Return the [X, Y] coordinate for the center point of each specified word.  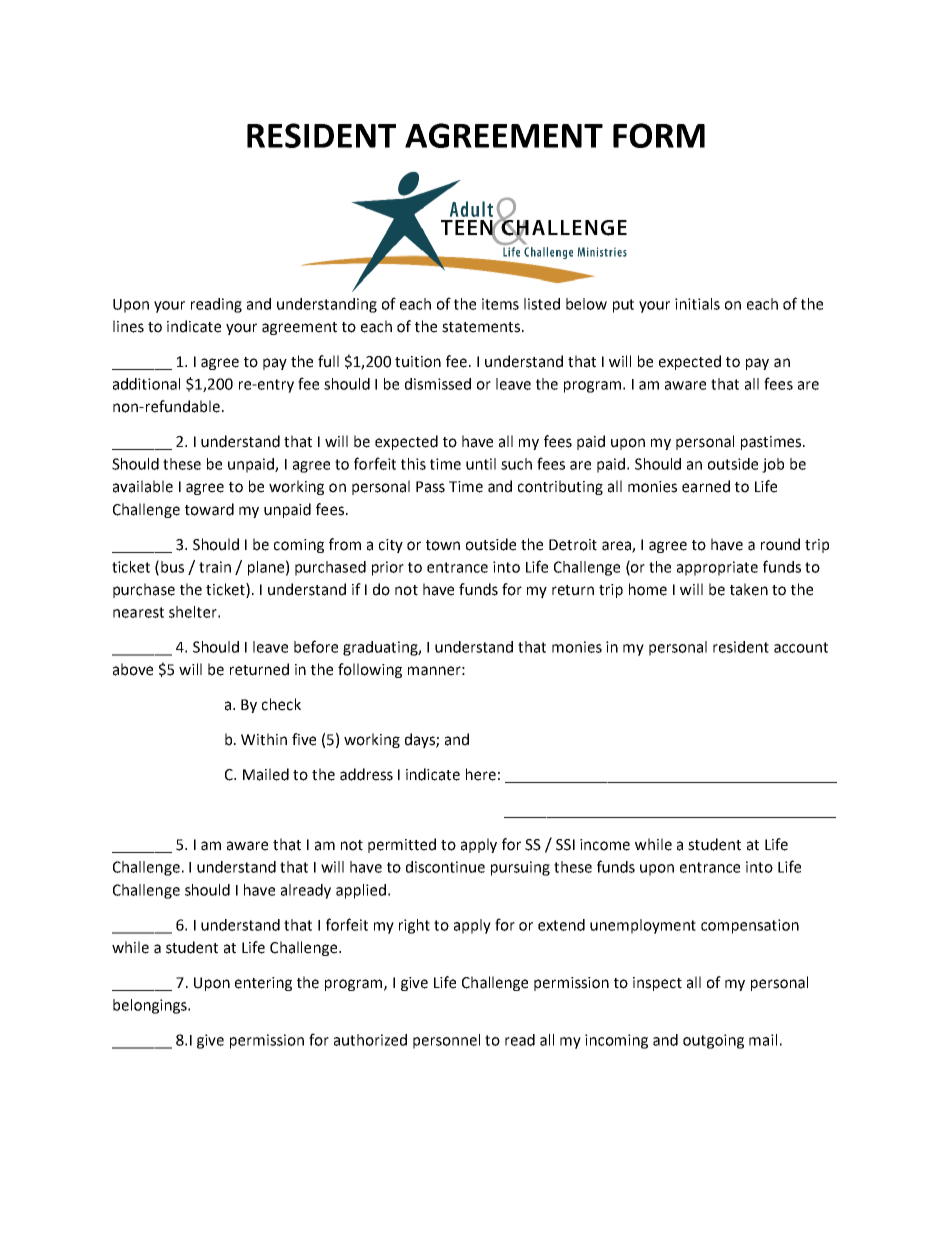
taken [749, 589]
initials [697, 304]
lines [128, 326]
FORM [659, 135]
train [215, 567]
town [443, 545]
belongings [151, 1006]
